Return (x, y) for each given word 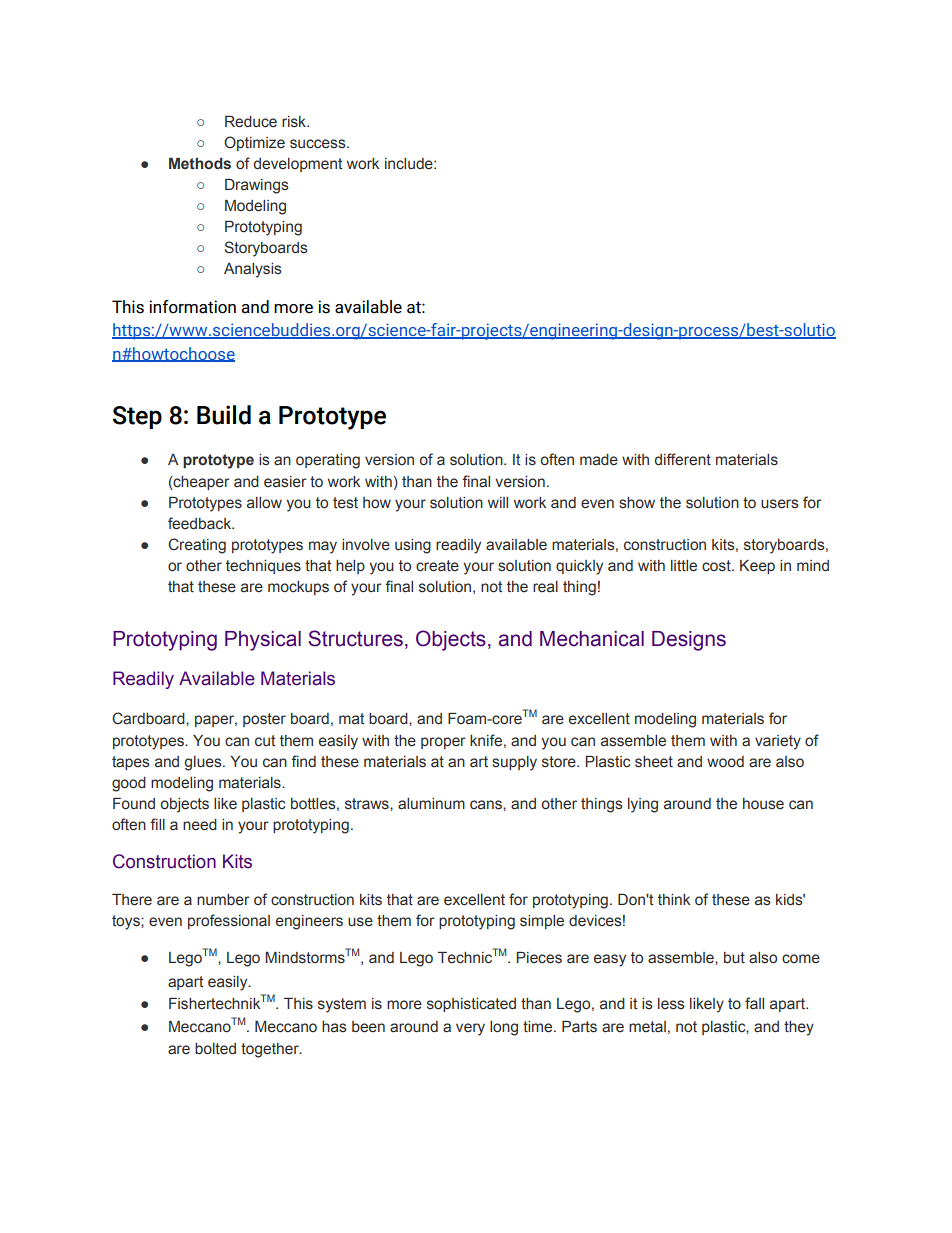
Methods (200, 164)
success (319, 144)
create (437, 566)
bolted (215, 1049)
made (599, 460)
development (298, 165)
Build (224, 415)
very (470, 1029)
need (200, 825)
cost (717, 566)
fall (754, 1003)
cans (487, 805)
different (683, 459)
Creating (197, 546)
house (763, 804)
